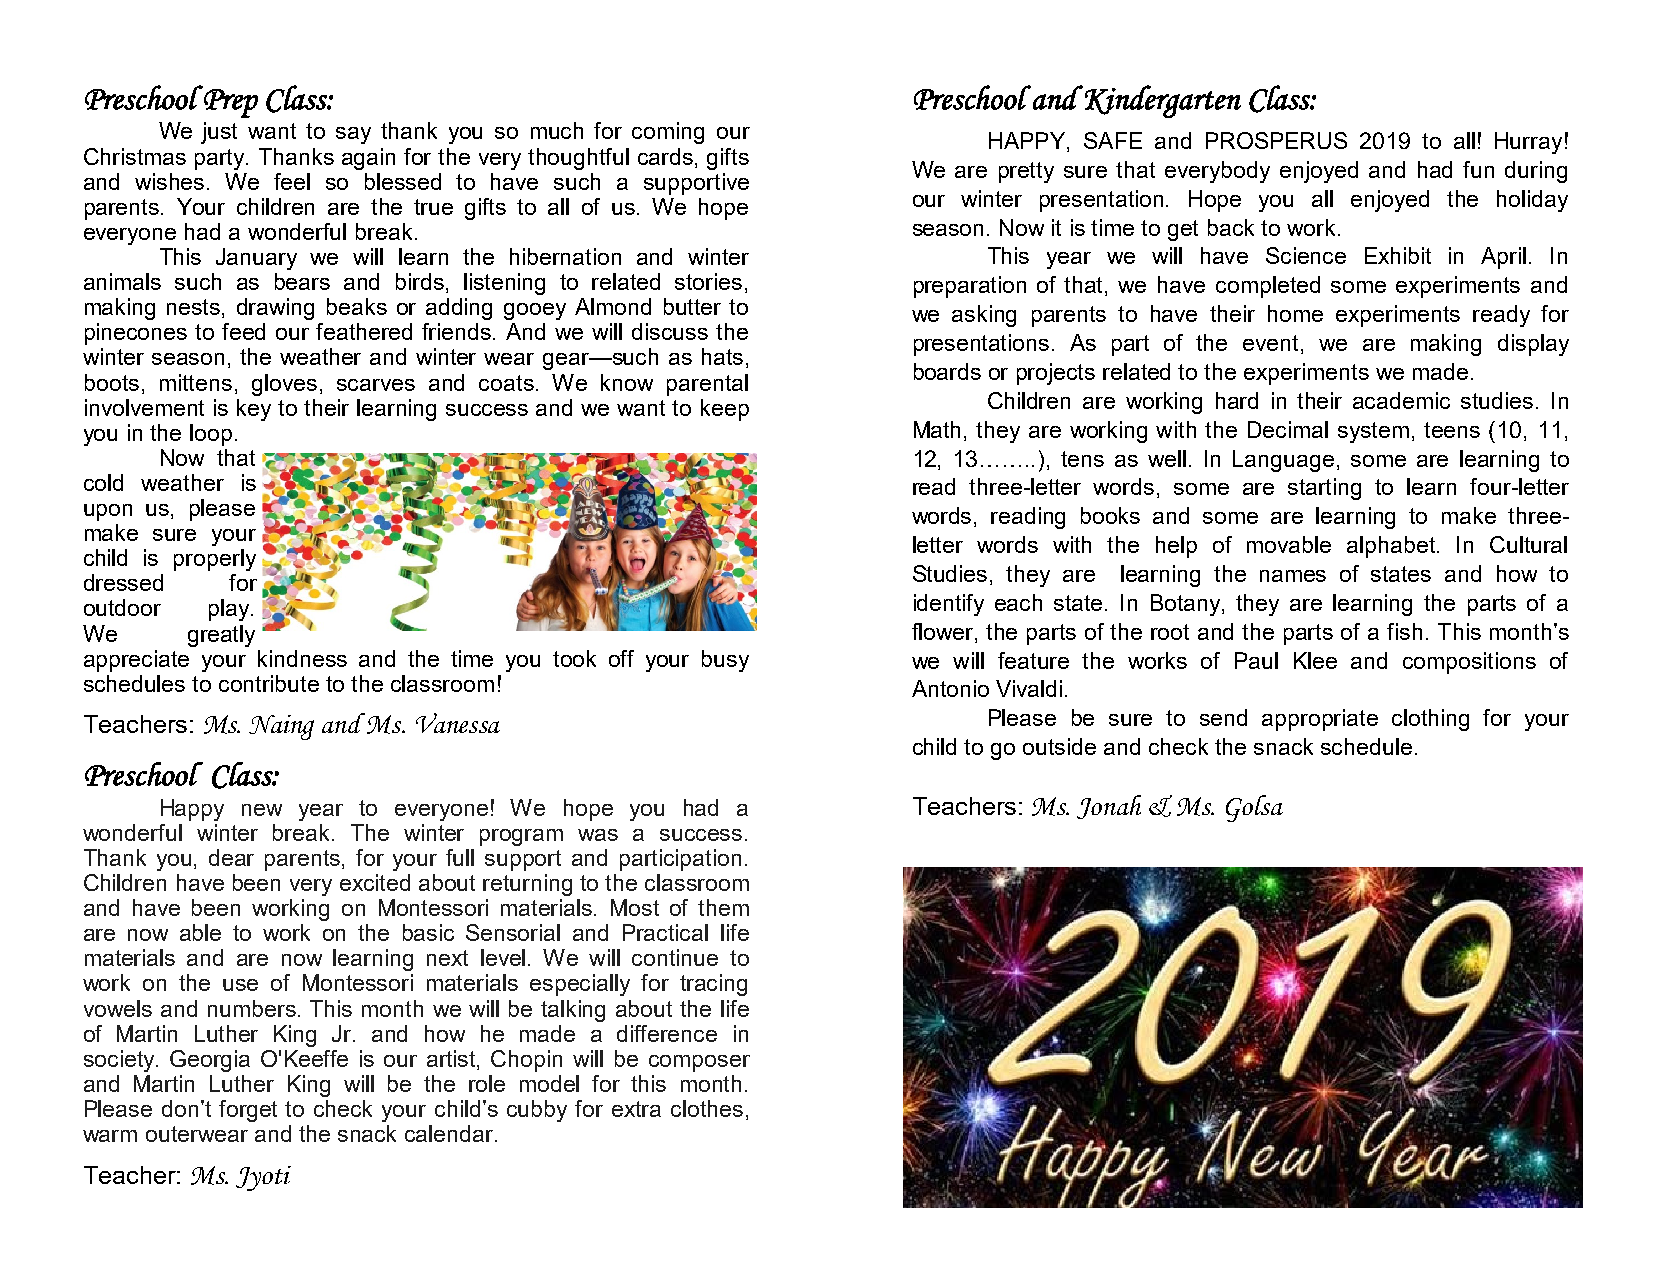 This screenshot has width=1660, height=1283. What do you see at coordinates (263, 1178) in the screenshot?
I see `Jyoti` at bounding box center [263, 1178].
